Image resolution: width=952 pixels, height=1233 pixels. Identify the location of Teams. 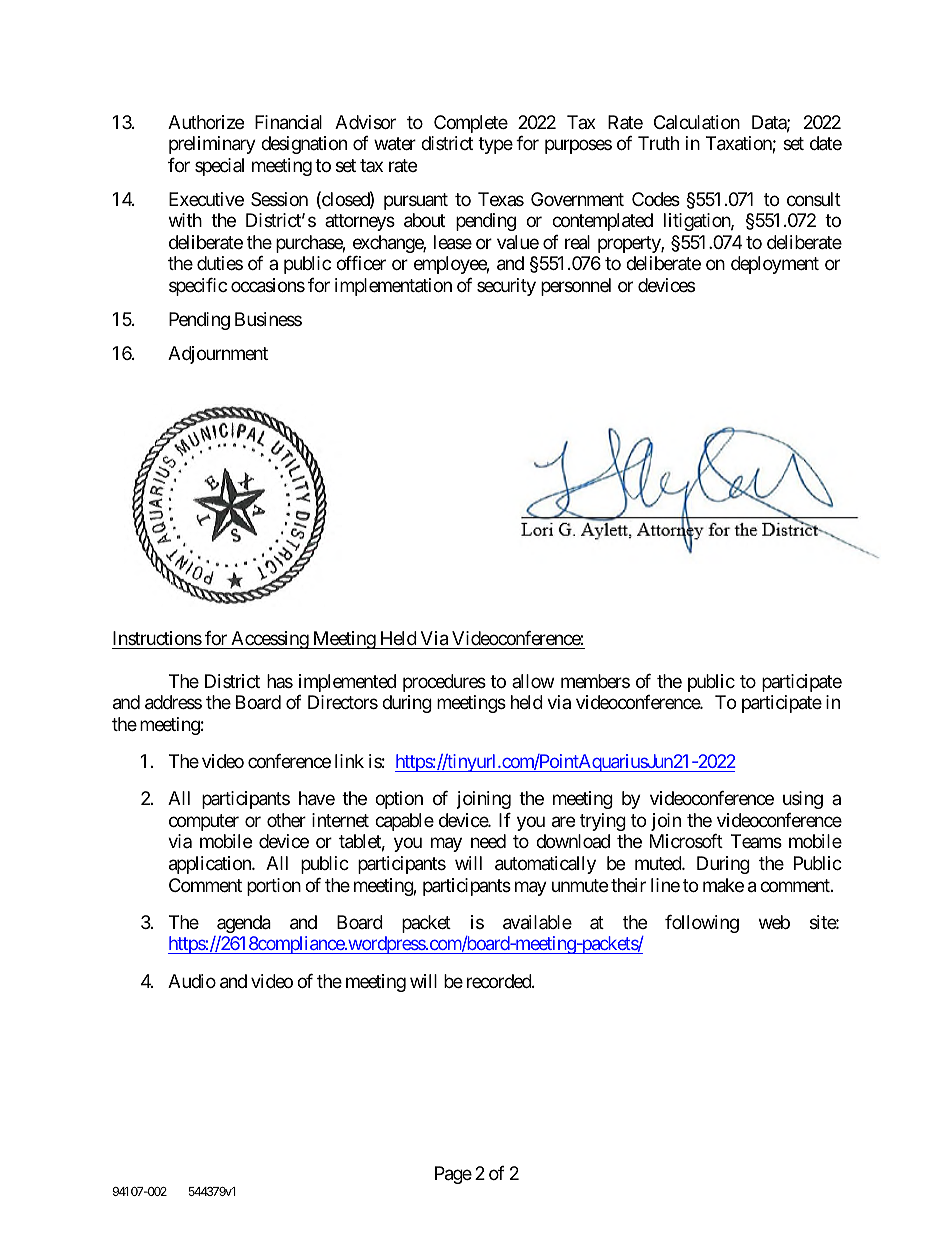
(756, 841).
